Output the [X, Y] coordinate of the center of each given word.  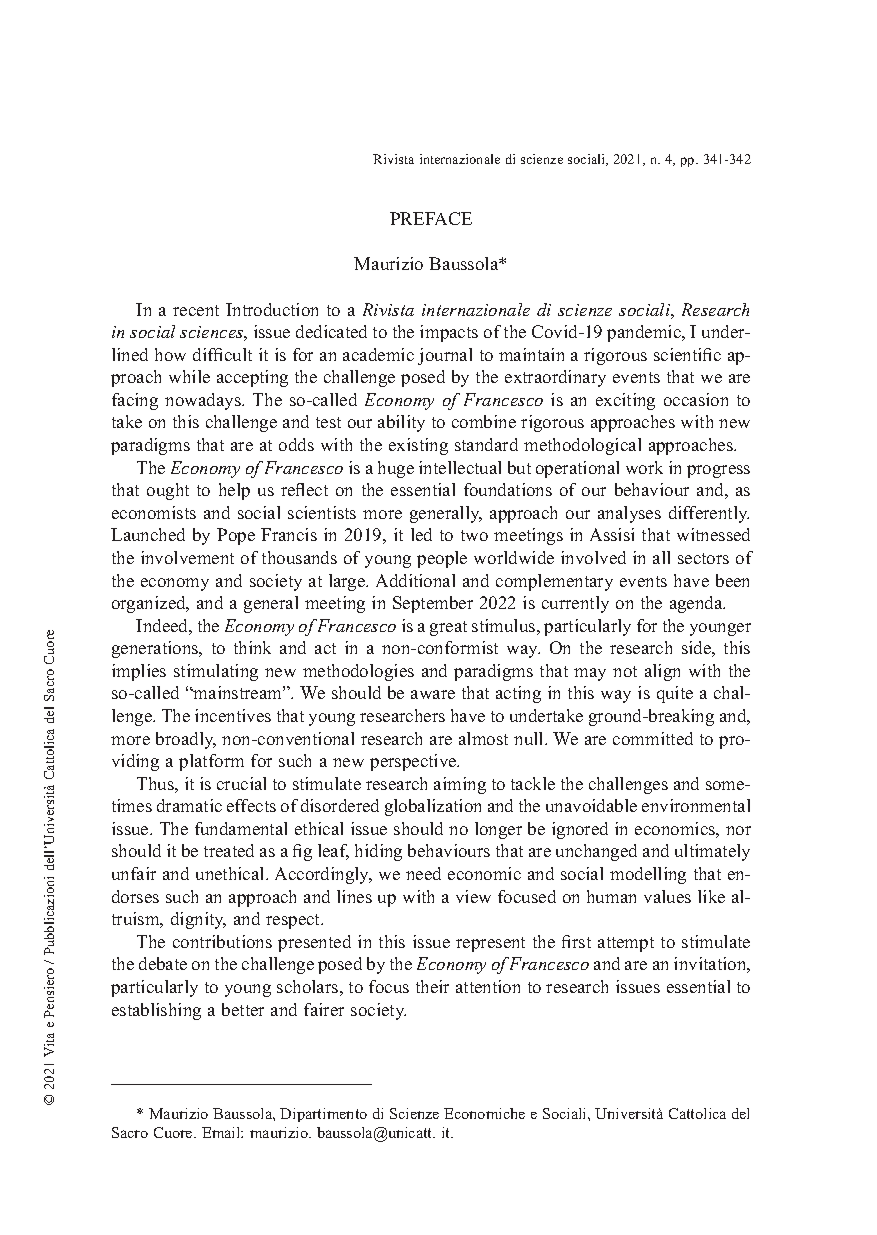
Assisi [612, 534]
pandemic [645, 333]
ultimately [712, 852]
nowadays [204, 401]
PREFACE [431, 218]
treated [229, 850]
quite [675, 694]
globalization [433, 807]
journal [445, 356]
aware [433, 694]
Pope [236, 536]
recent [196, 310]
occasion [696, 399]
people [442, 559]
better [243, 1009]
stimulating [216, 672]
